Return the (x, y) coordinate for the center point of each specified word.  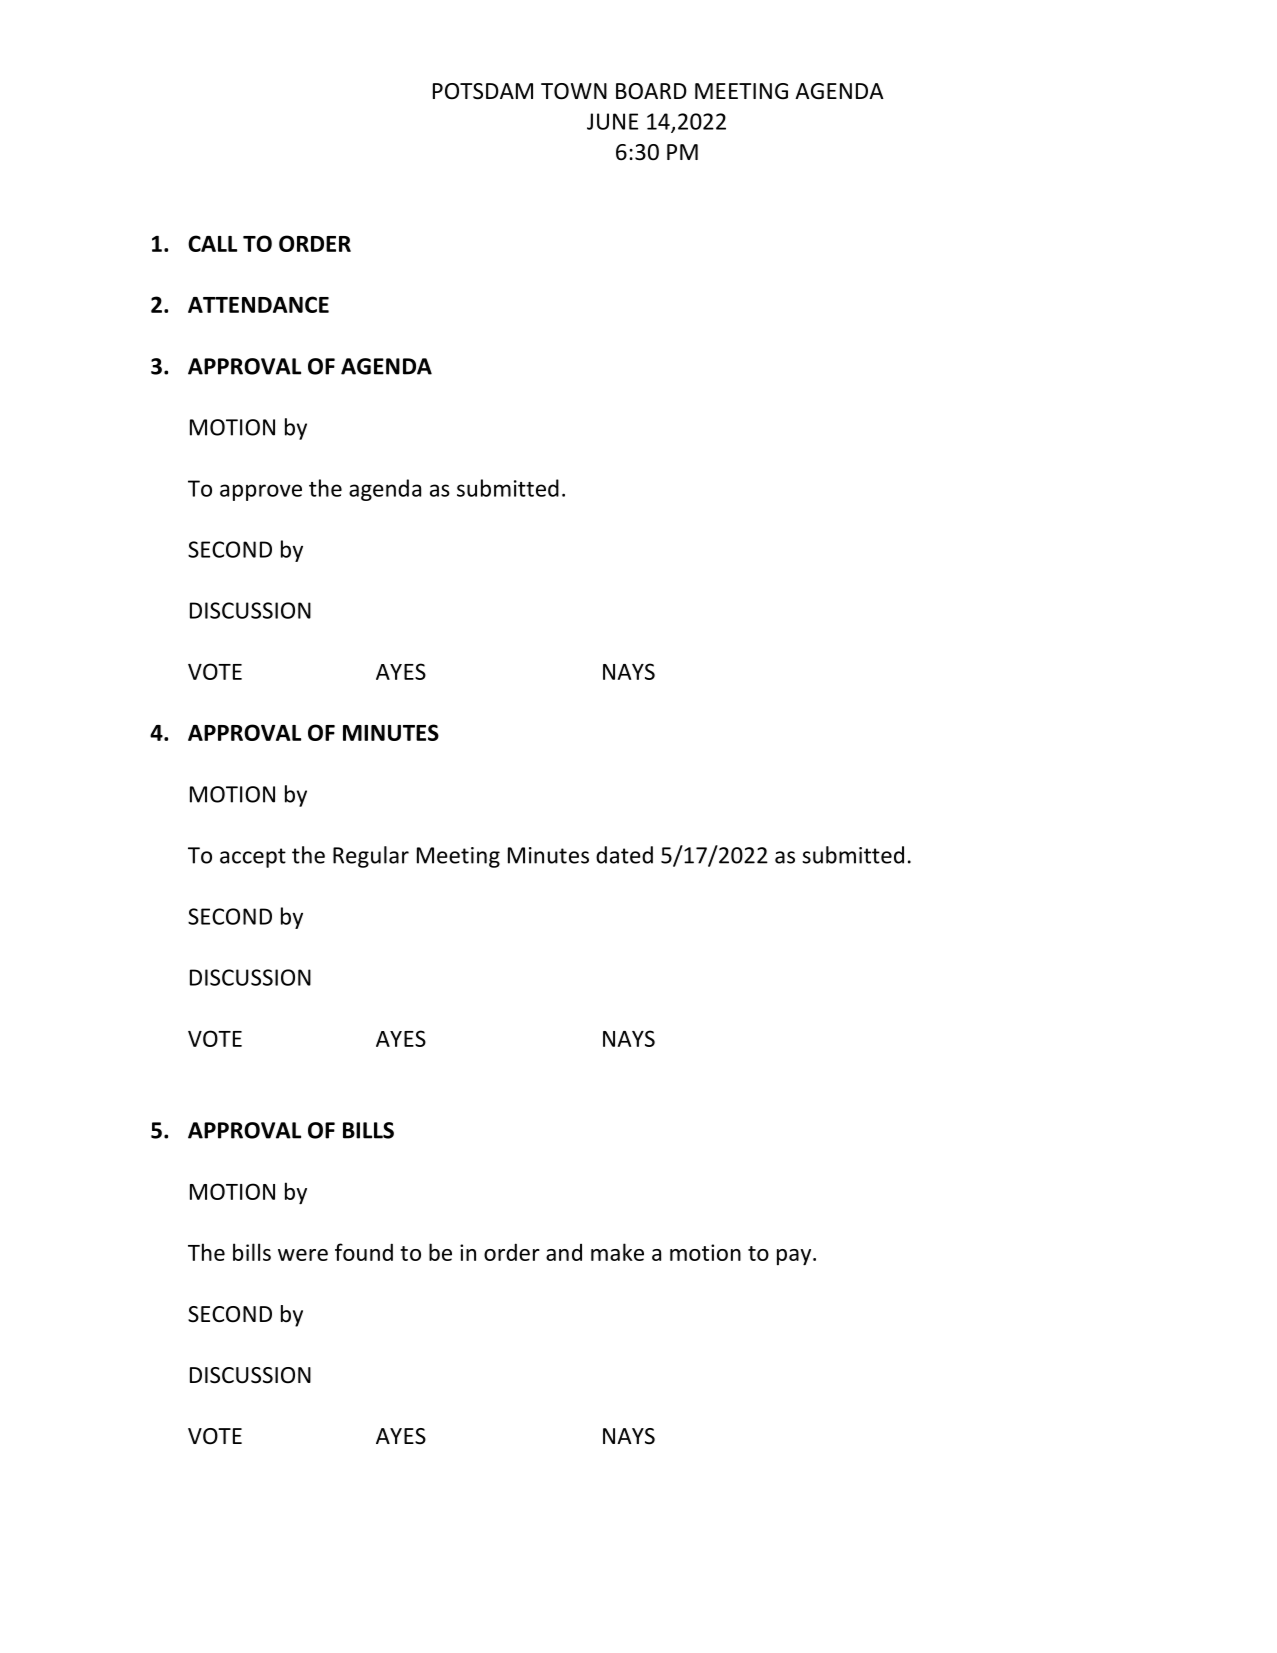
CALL (212, 243)
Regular (371, 857)
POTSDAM (483, 91)
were (303, 1255)
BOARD (651, 91)
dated (624, 855)
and (564, 1252)
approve (261, 492)
